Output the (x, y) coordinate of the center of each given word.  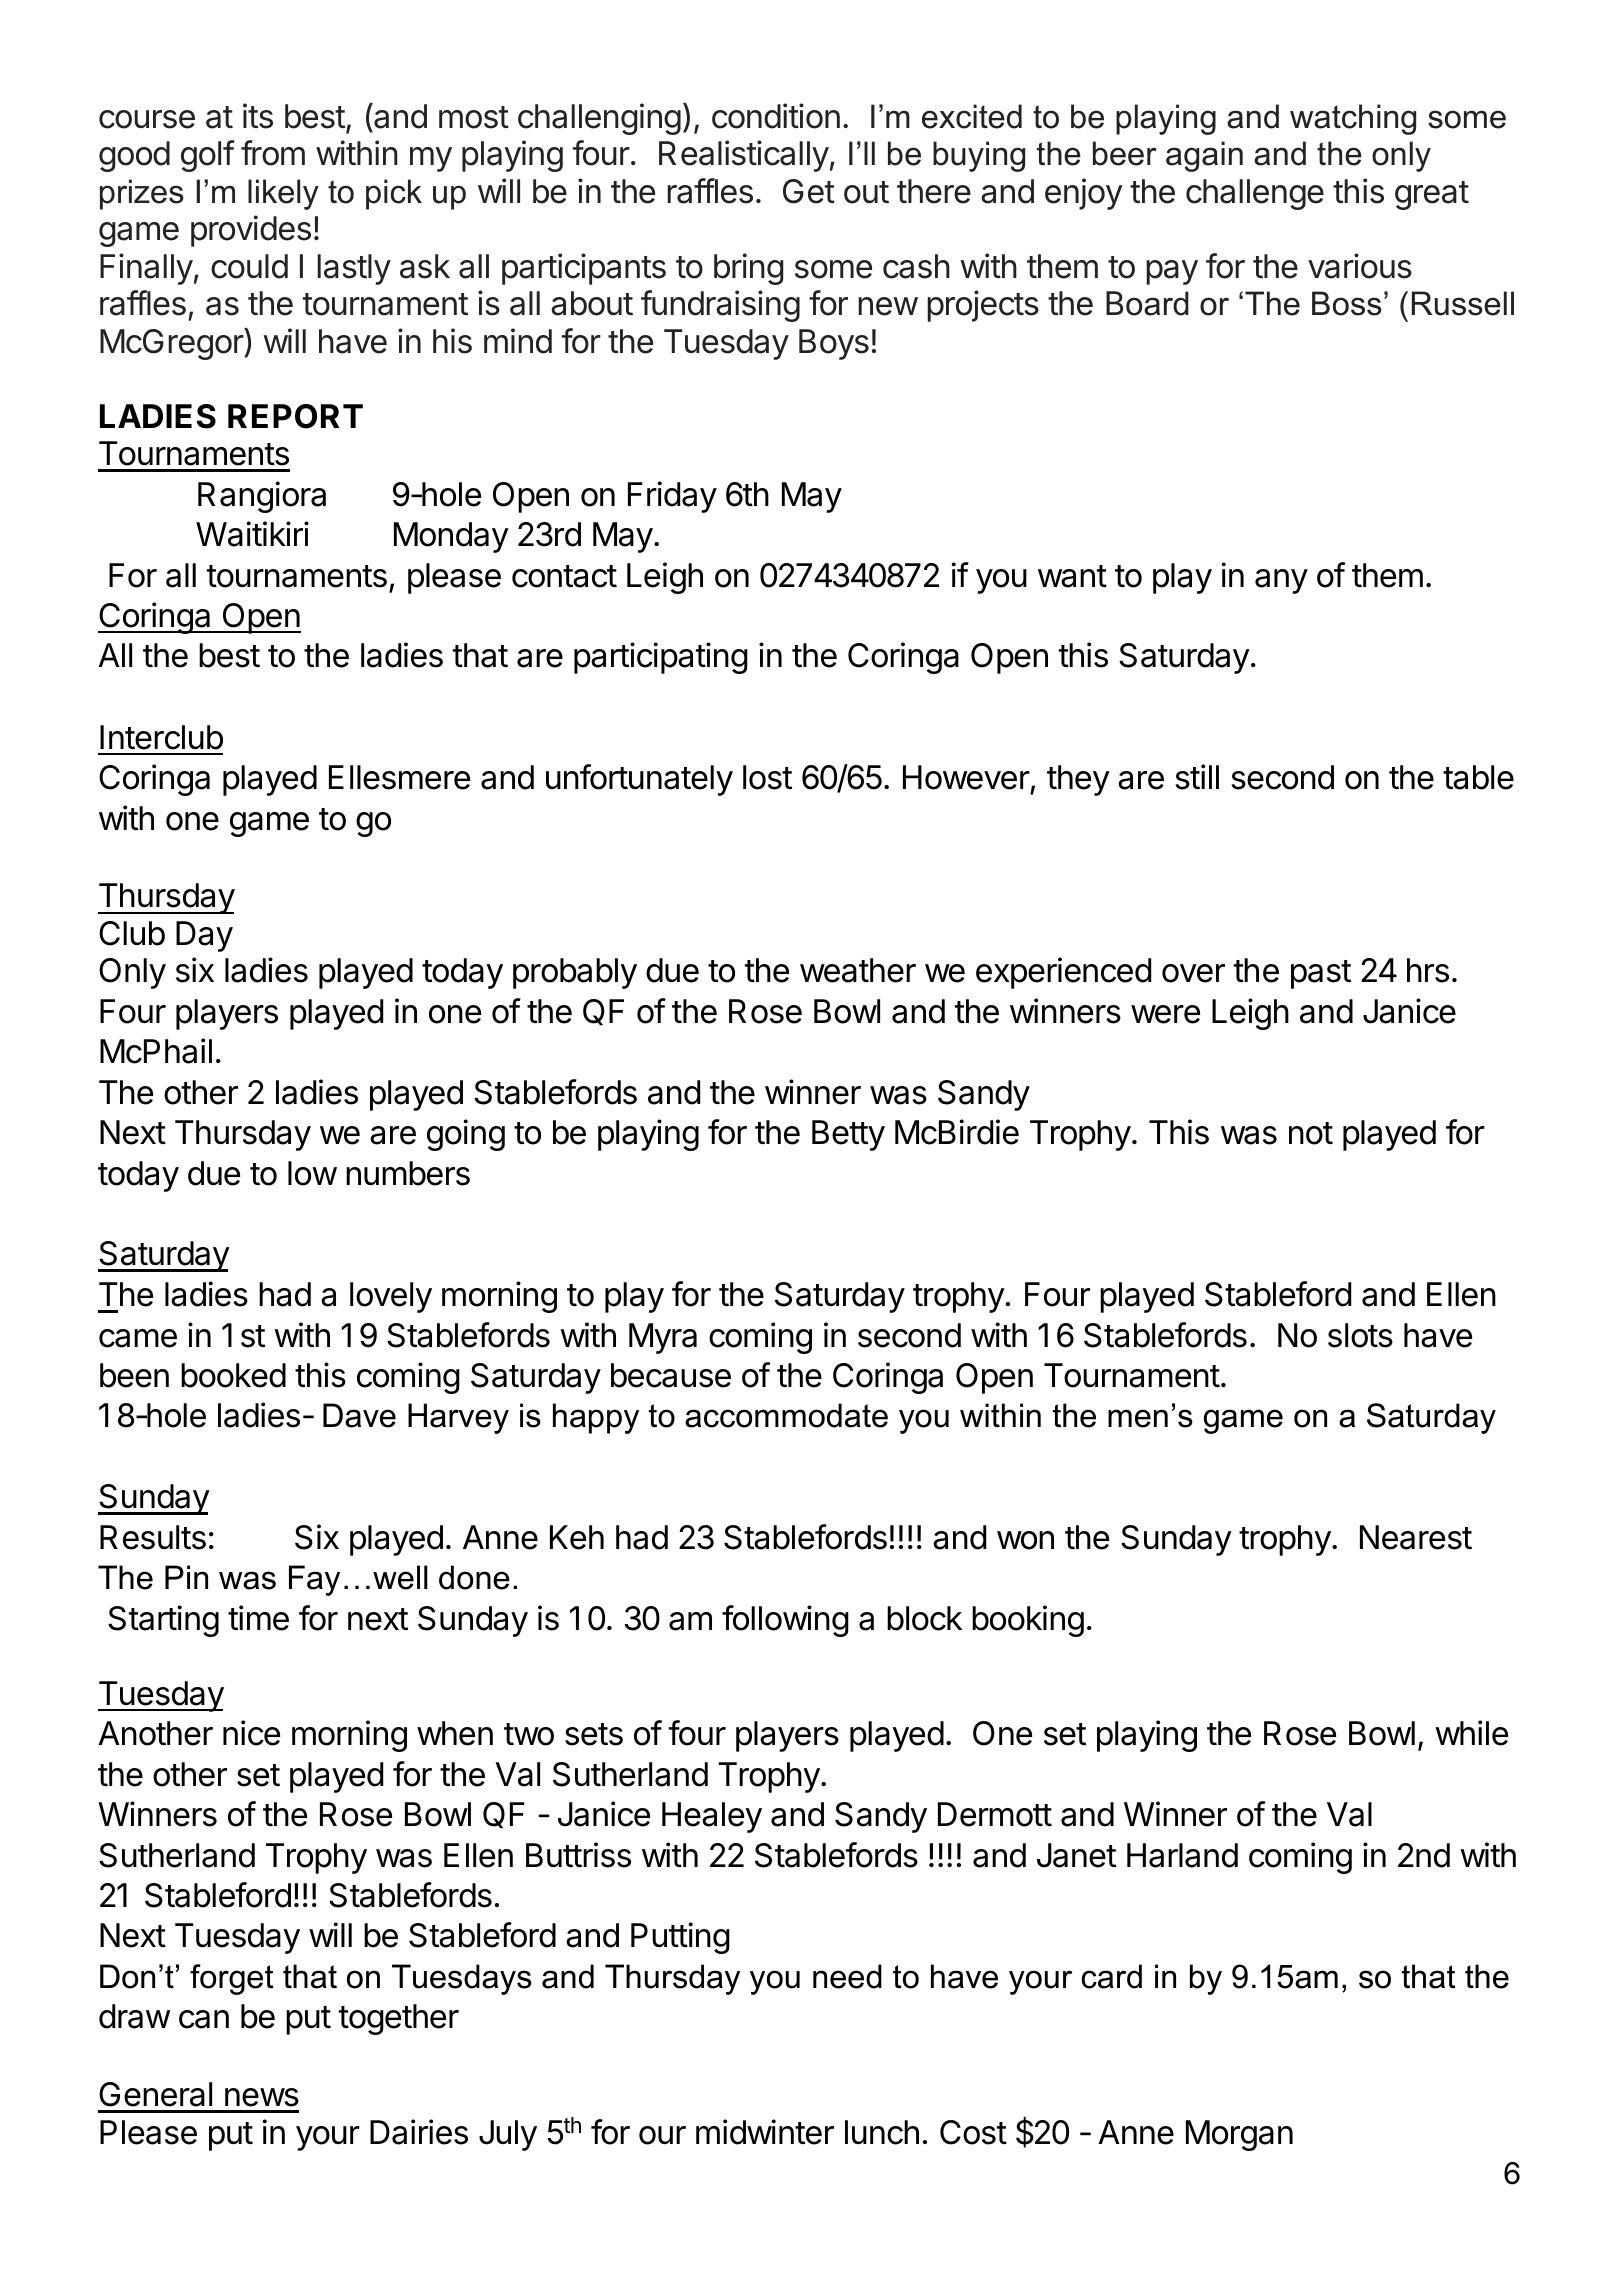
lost (767, 777)
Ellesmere (399, 777)
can (204, 2019)
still (1197, 777)
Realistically (744, 156)
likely (283, 194)
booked (233, 1375)
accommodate (786, 1415)
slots (1360, 1335)
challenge (1255, 194)
